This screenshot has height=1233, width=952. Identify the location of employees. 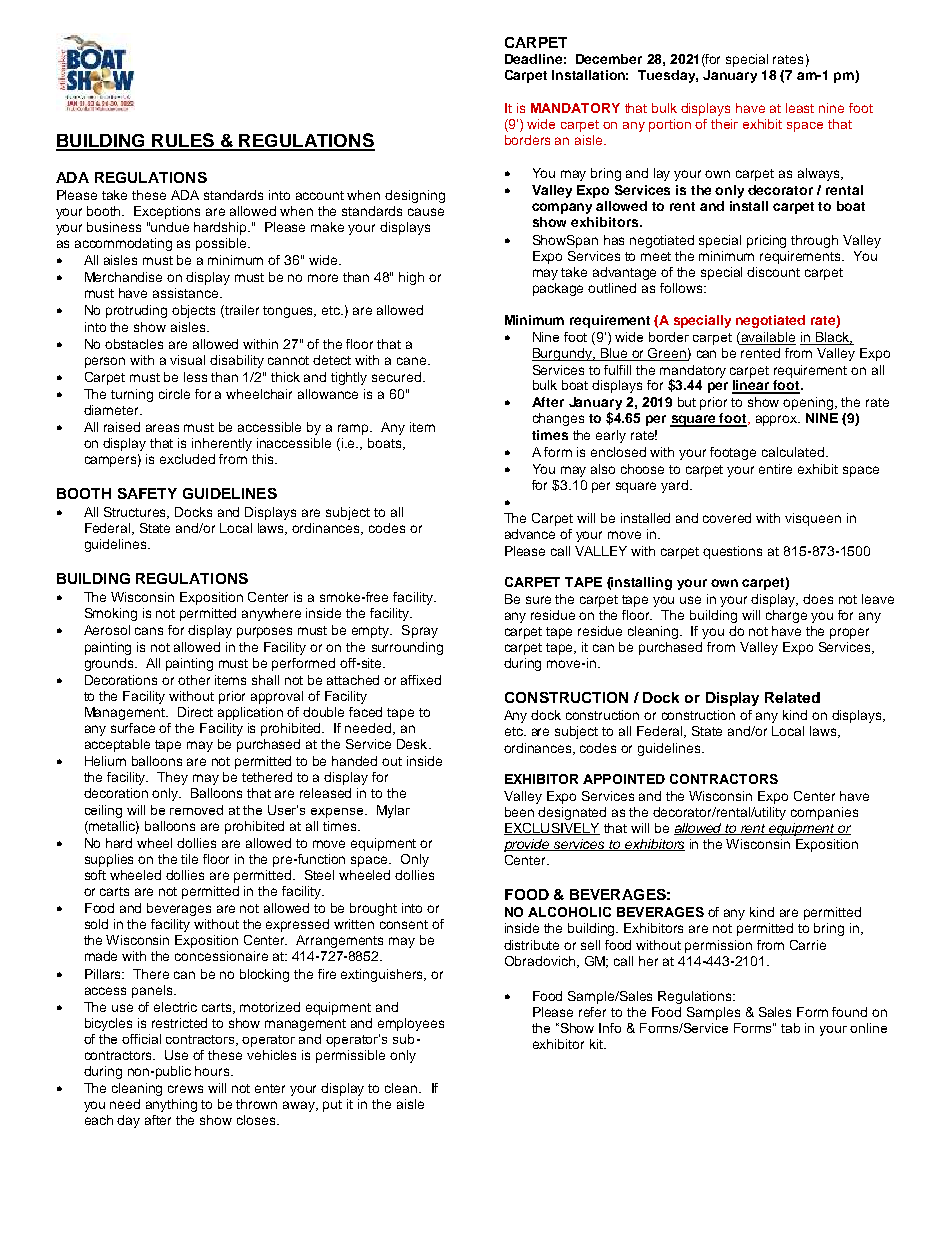
(411, 1024).
